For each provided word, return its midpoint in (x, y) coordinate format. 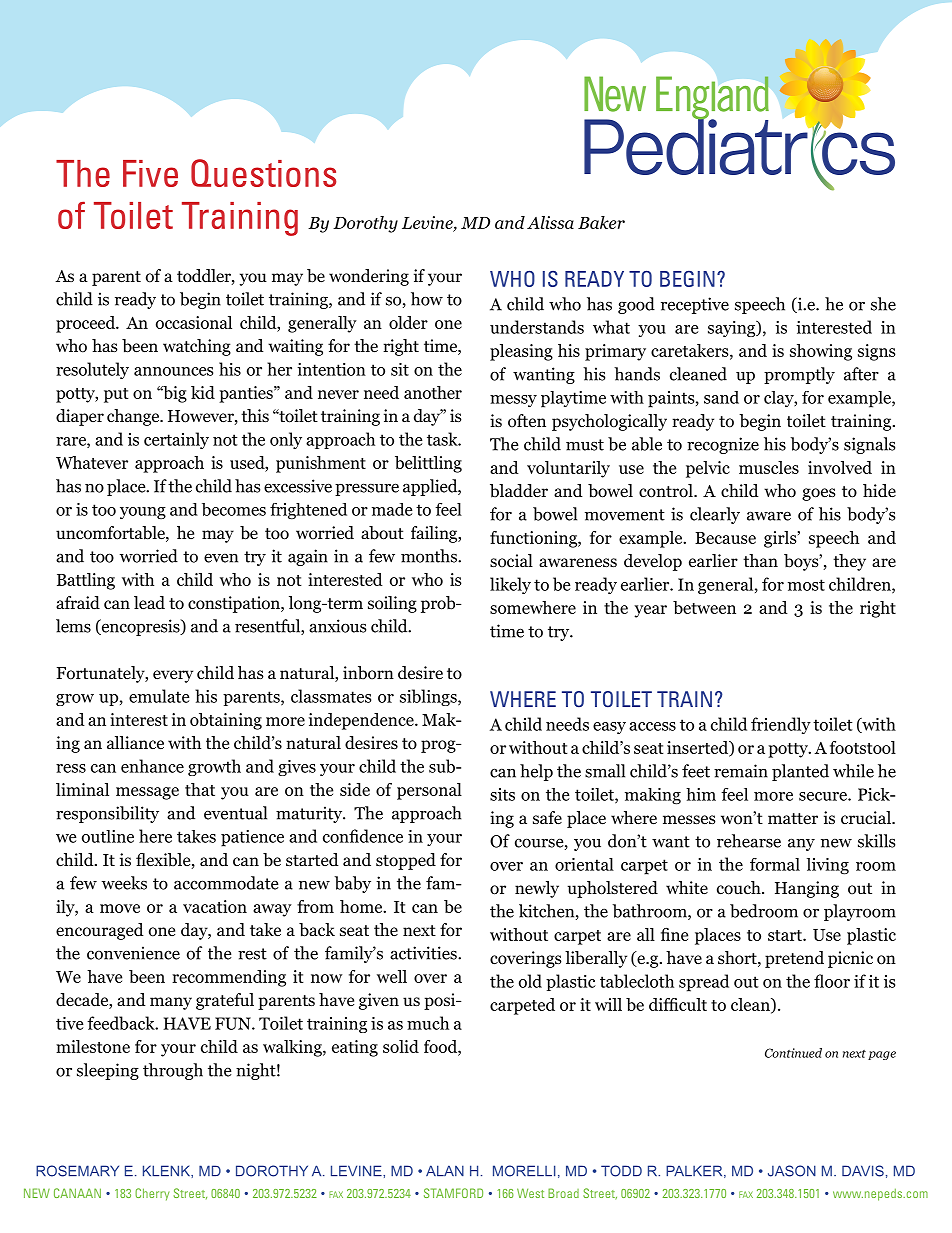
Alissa (550, 222)
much (428, 1023)
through (173, 1071)
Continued (793, 1053)
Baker (601, 222)
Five (150, 173)
